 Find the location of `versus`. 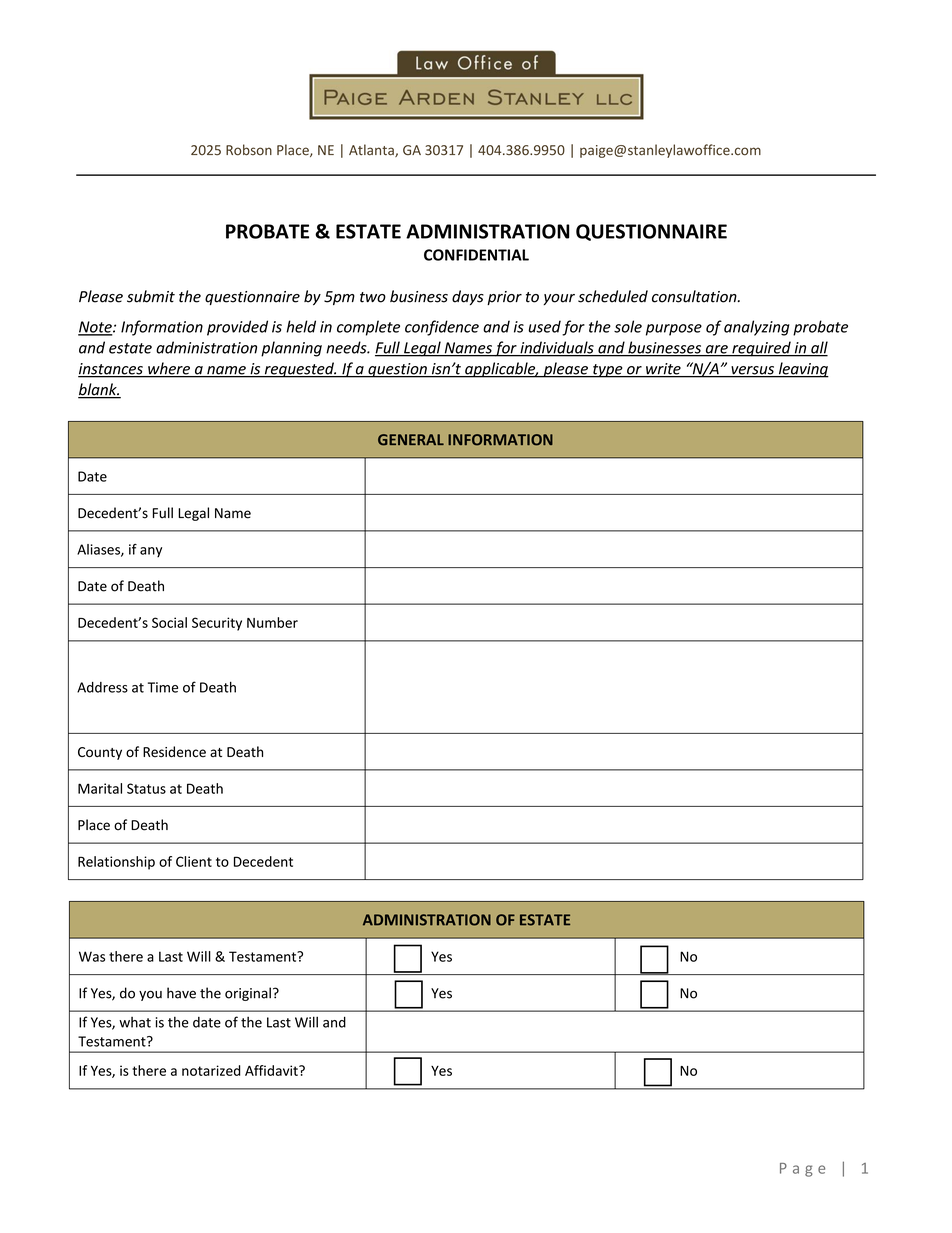

versus is located at coordinates (752, 371).
